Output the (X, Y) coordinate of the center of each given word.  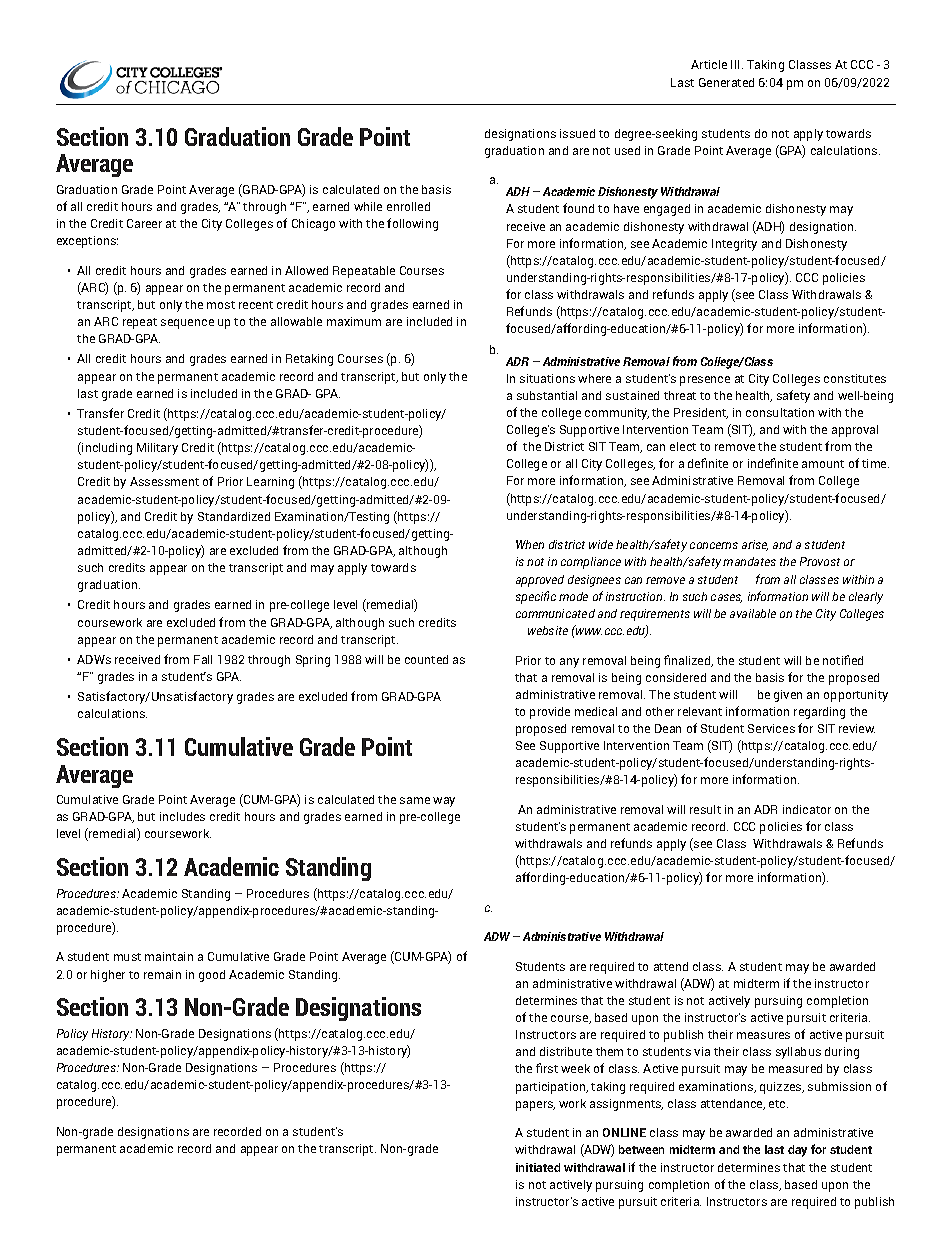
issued (577, 133)
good (212, 976)
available (753, 613)
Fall (203, 659)
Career (144, 223)
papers (535, 1106)
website (548, 630)
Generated (726, 82)
